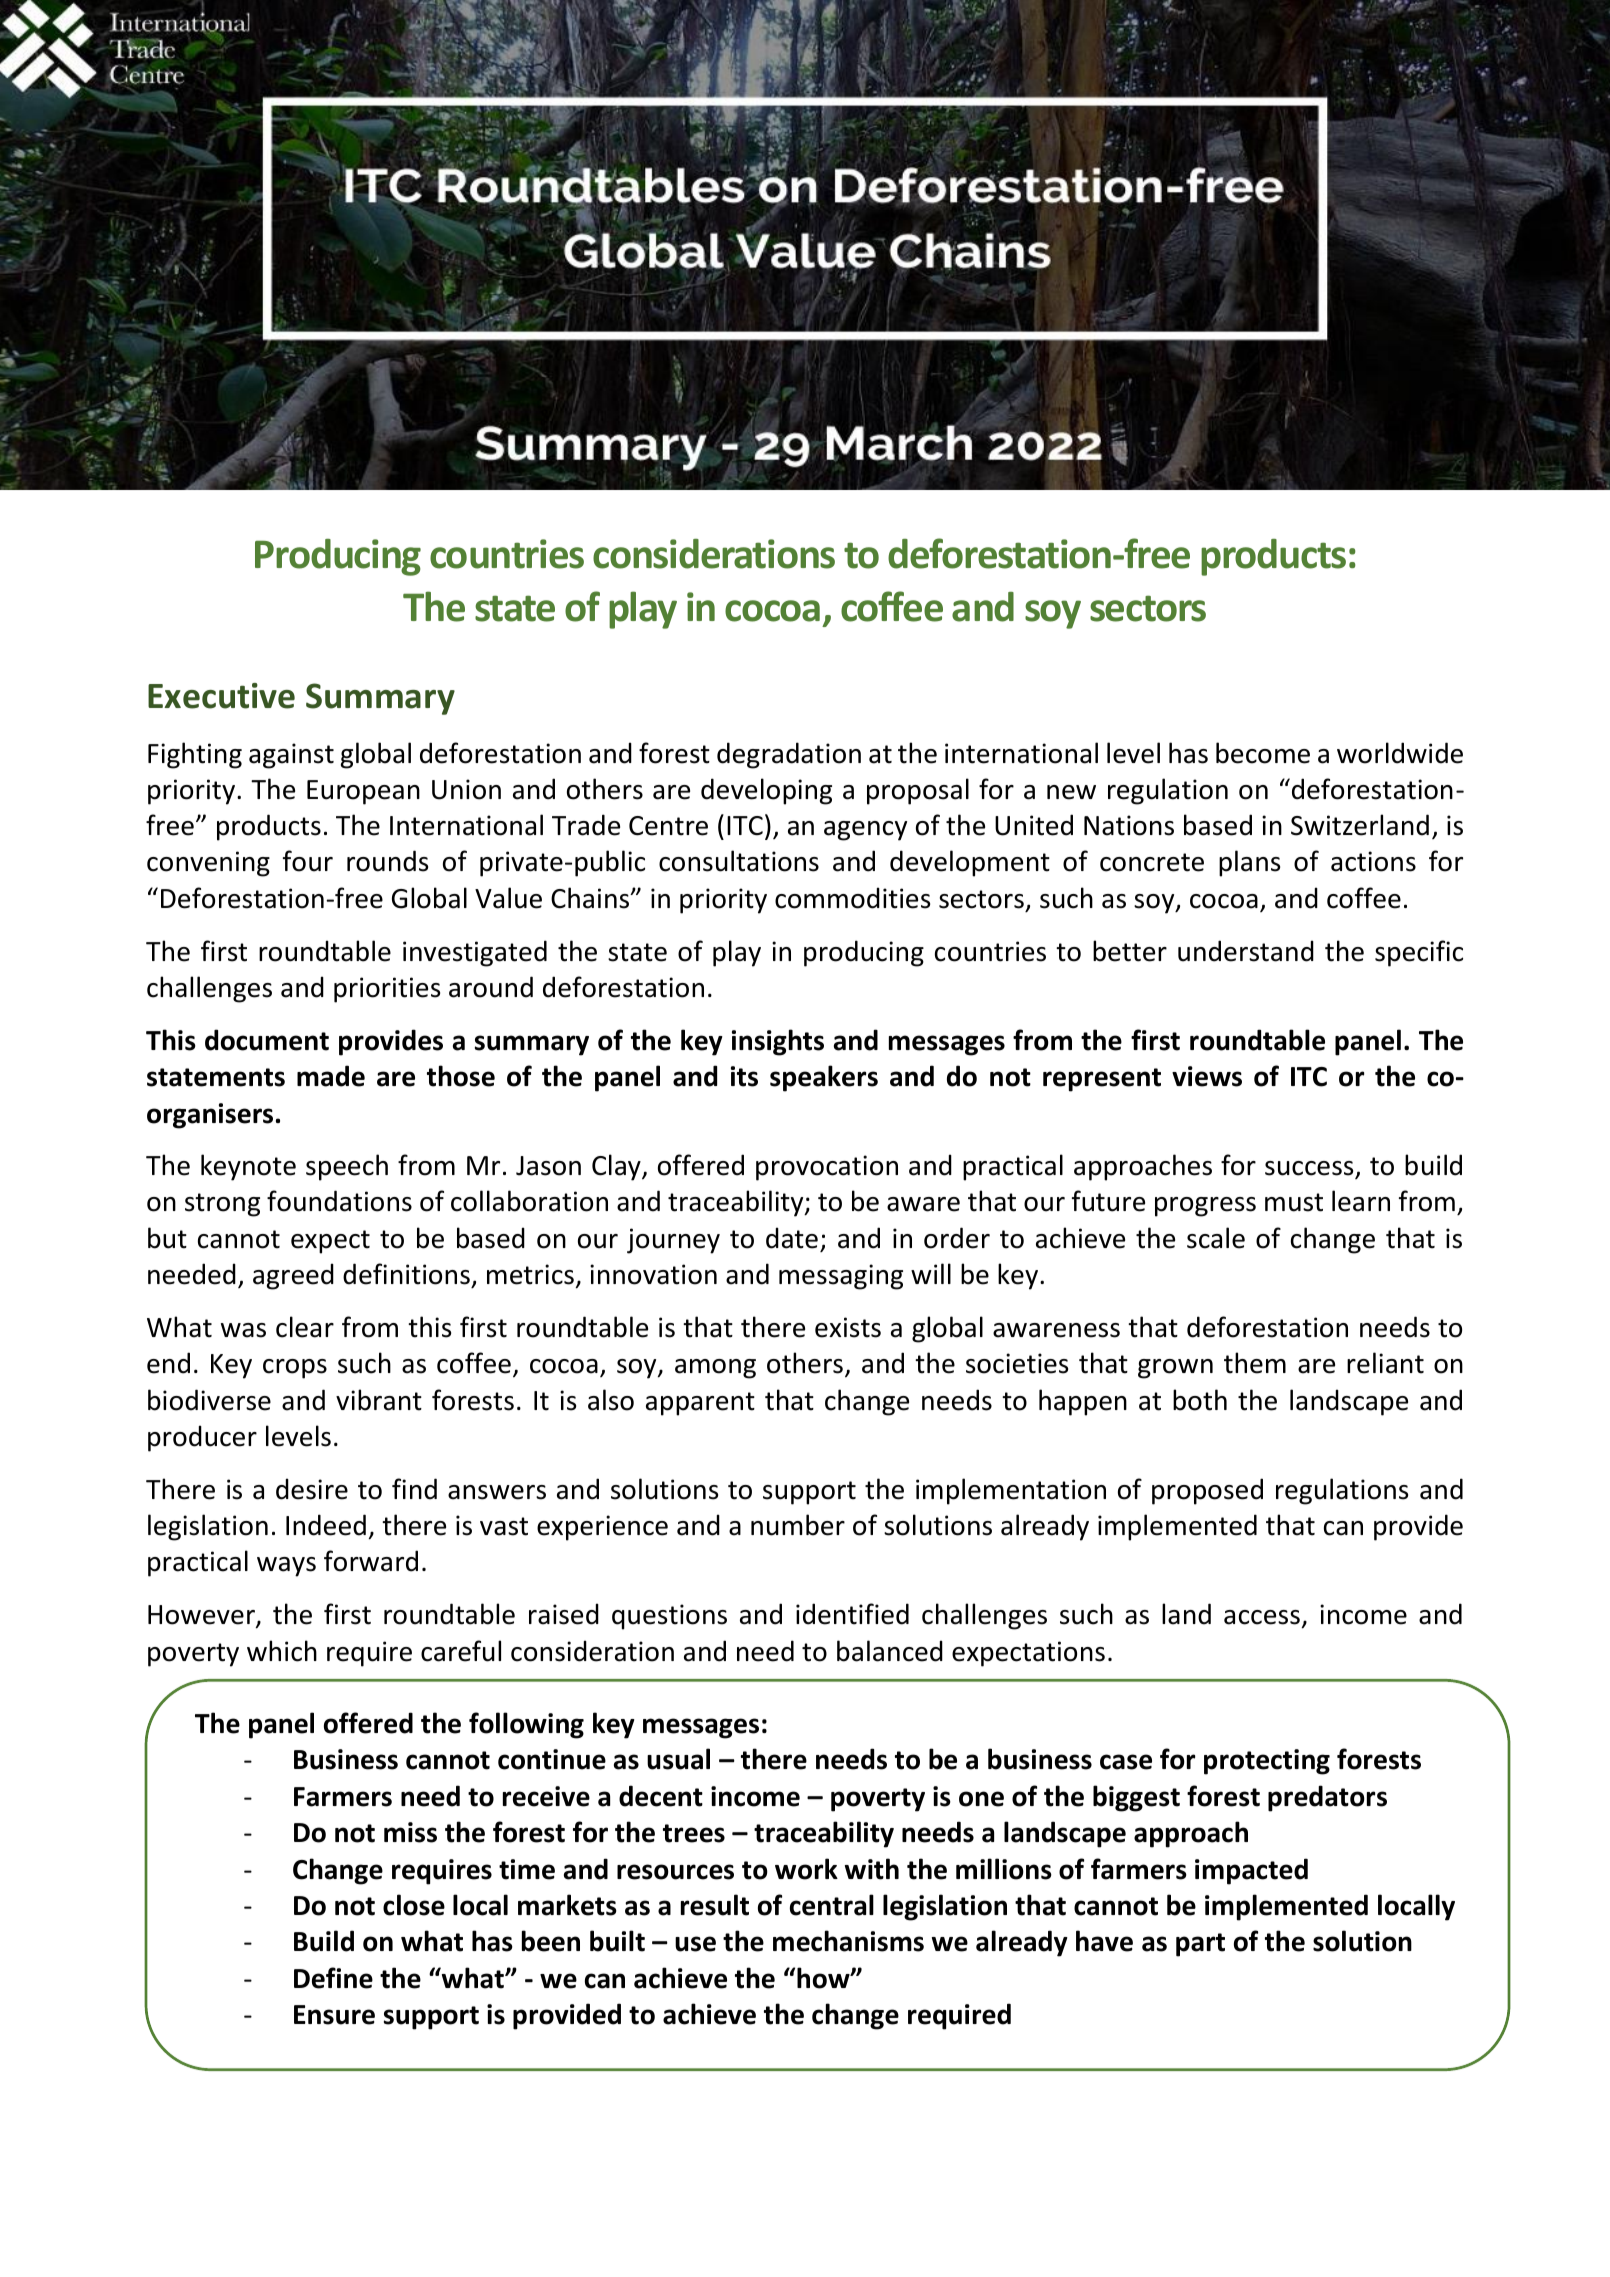 The height and width of the image is (2277, 1610). What do you see at coordinates (1263, 753) in the image?
I see `become` at bounding box center [1263, 753].
